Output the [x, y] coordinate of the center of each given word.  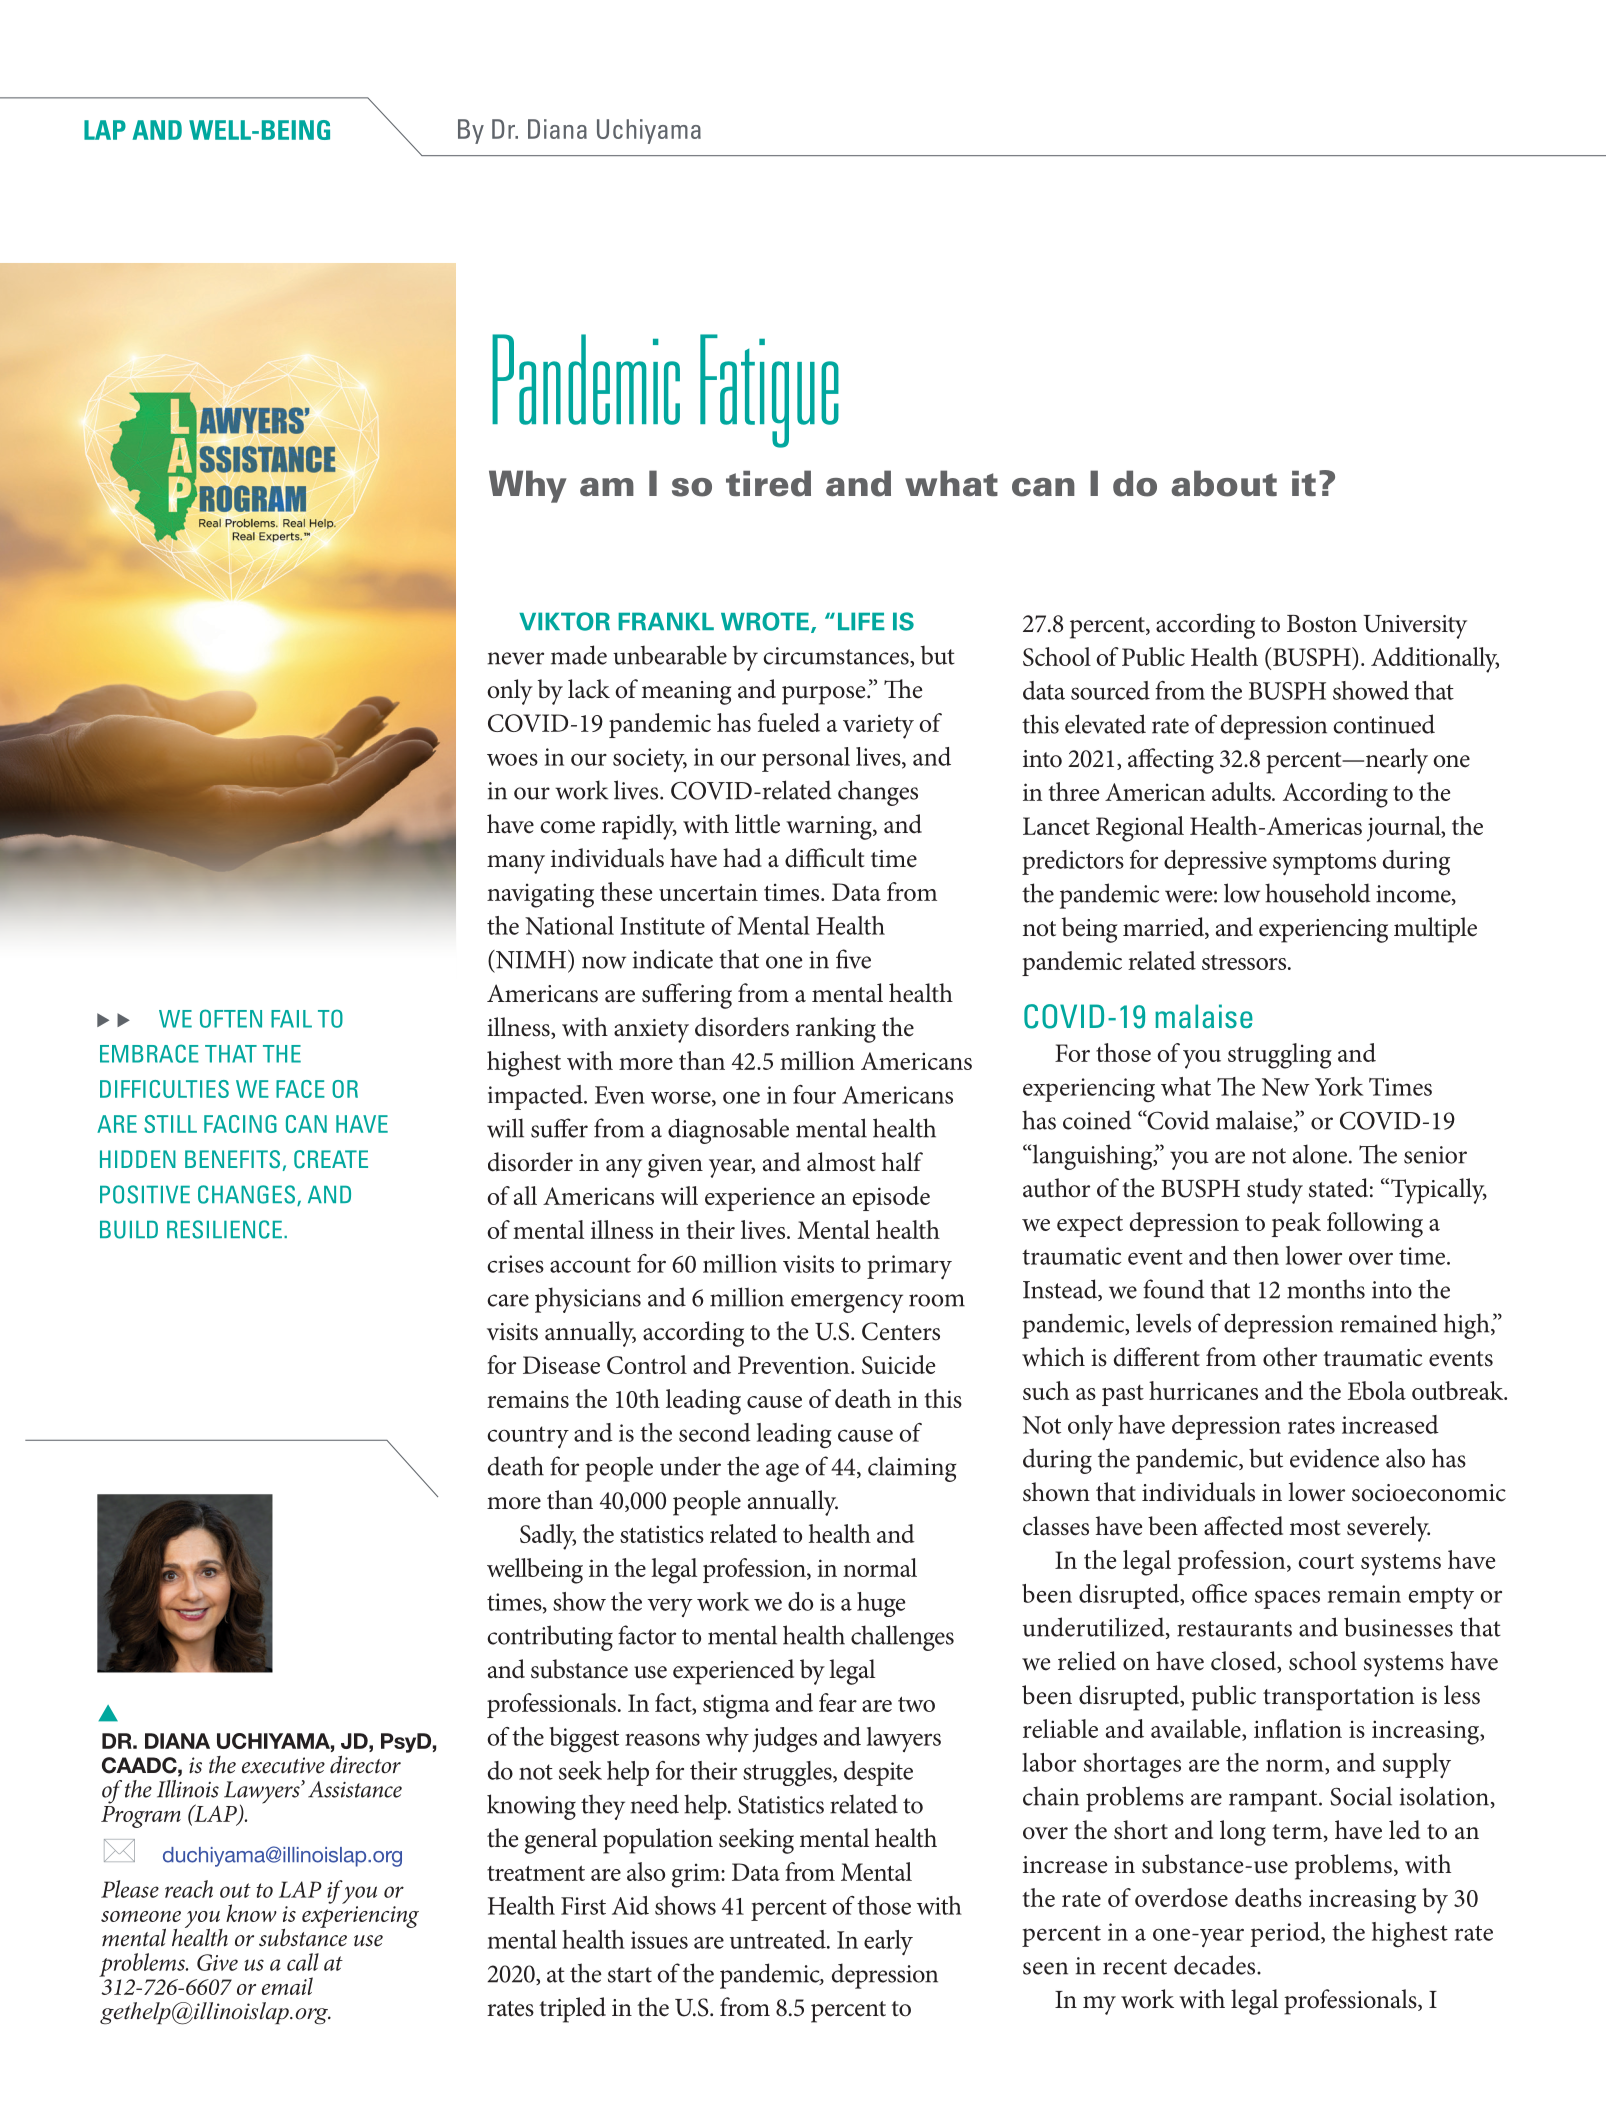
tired [768, 483]
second [715, 1432]
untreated [779, 1939]
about [1224, 483]
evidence [1334, 1458]
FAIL [291, 1019]
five [853, 959]
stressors [1244, 962]
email [287, 1986]
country [528, 1437]
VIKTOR [564, 621]
